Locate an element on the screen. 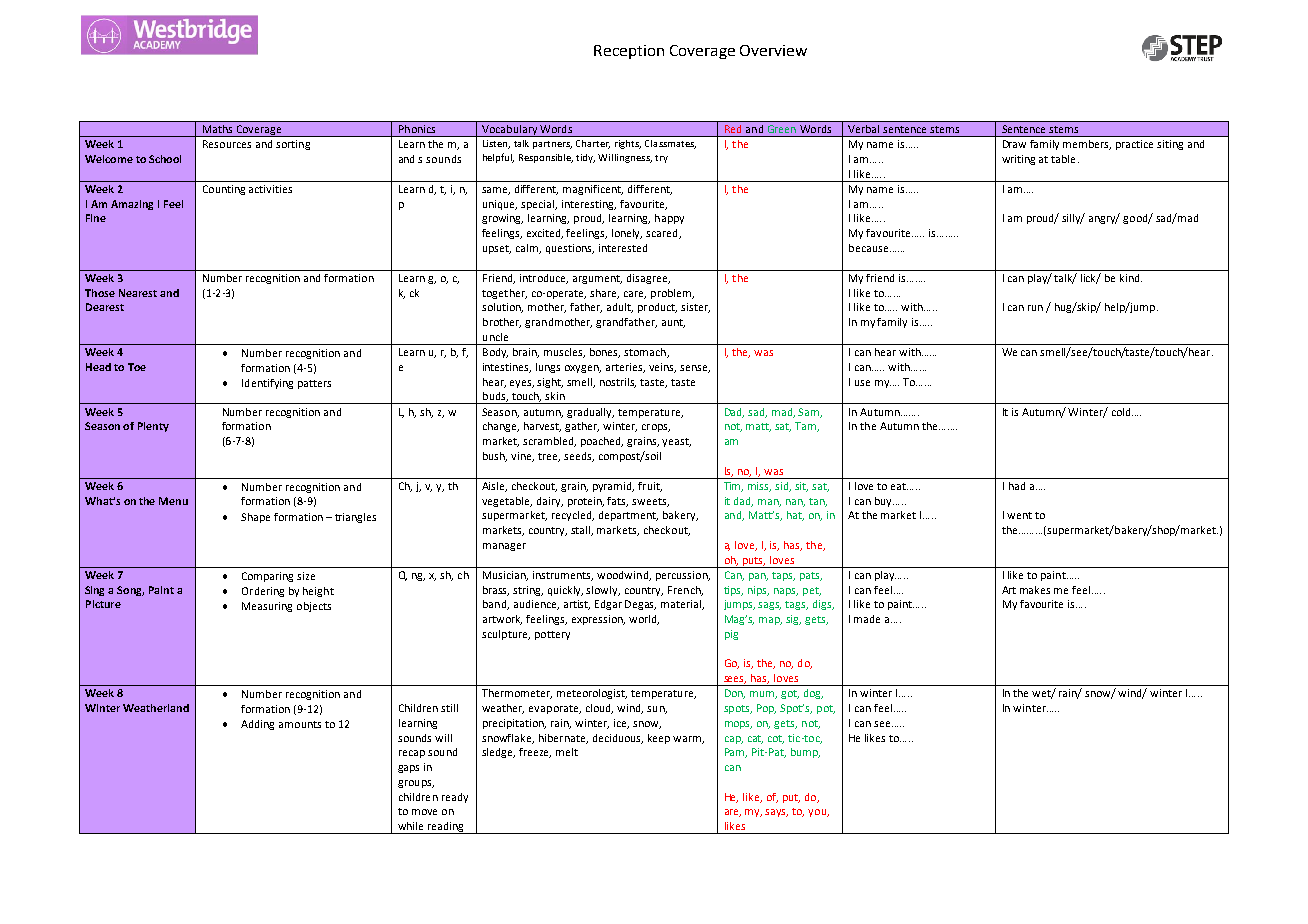 This screenshot has width=1308, height=924. while is located at coordinates (410, 826).
